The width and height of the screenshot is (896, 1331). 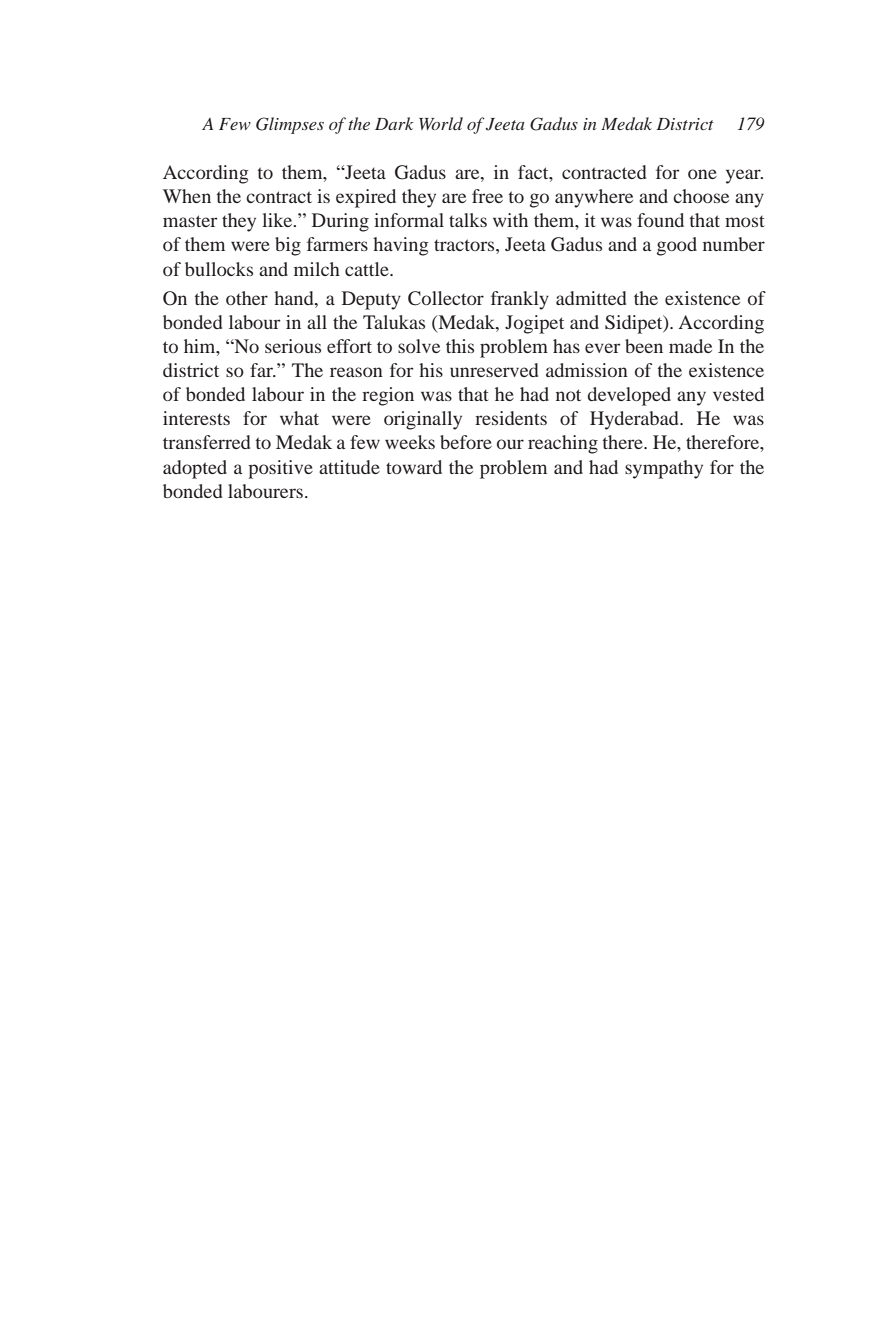 What do you see at coordinates (388, 396) in the screenshot?
I see `region` at bounding box center [388, 396].
